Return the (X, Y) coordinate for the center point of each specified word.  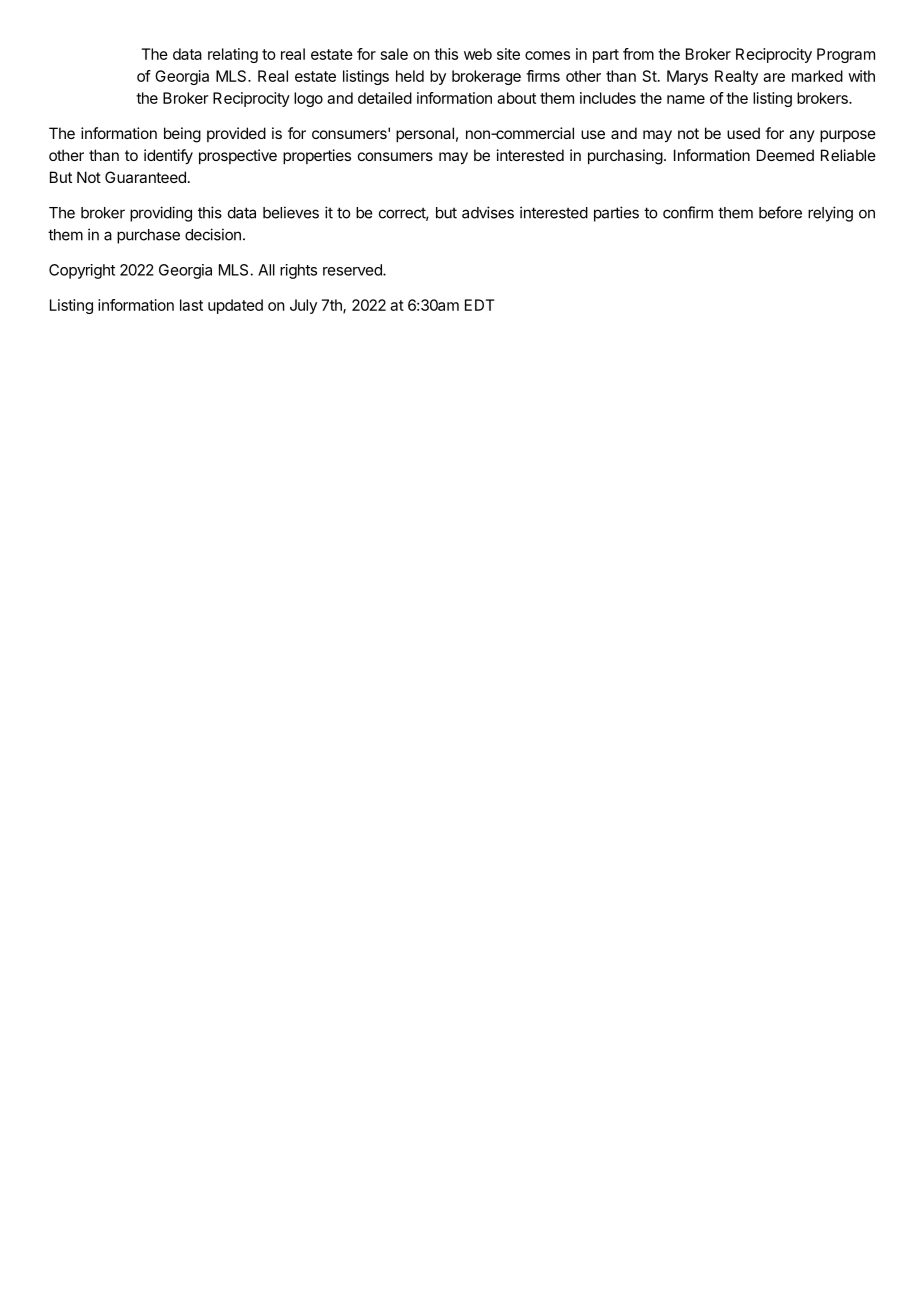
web (478, 54)
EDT (479, 305)
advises (488, 212)
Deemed (785, 155)
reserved (353, 270)
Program (846, 55)
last (191, 305)
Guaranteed (145, 177)
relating (233, 55)
